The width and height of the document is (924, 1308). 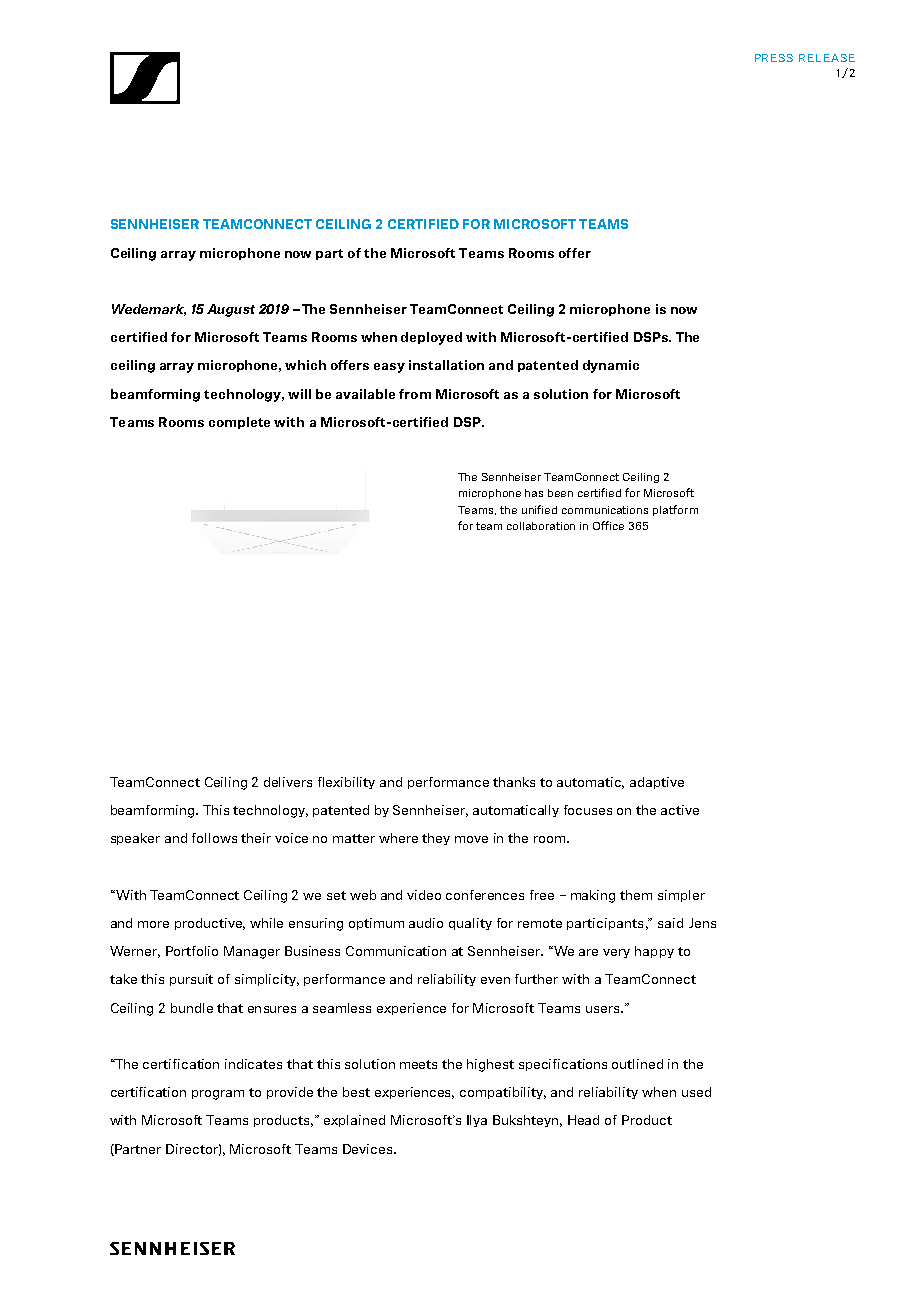 I want to click on collaboration, so click(x=541, y=526).
